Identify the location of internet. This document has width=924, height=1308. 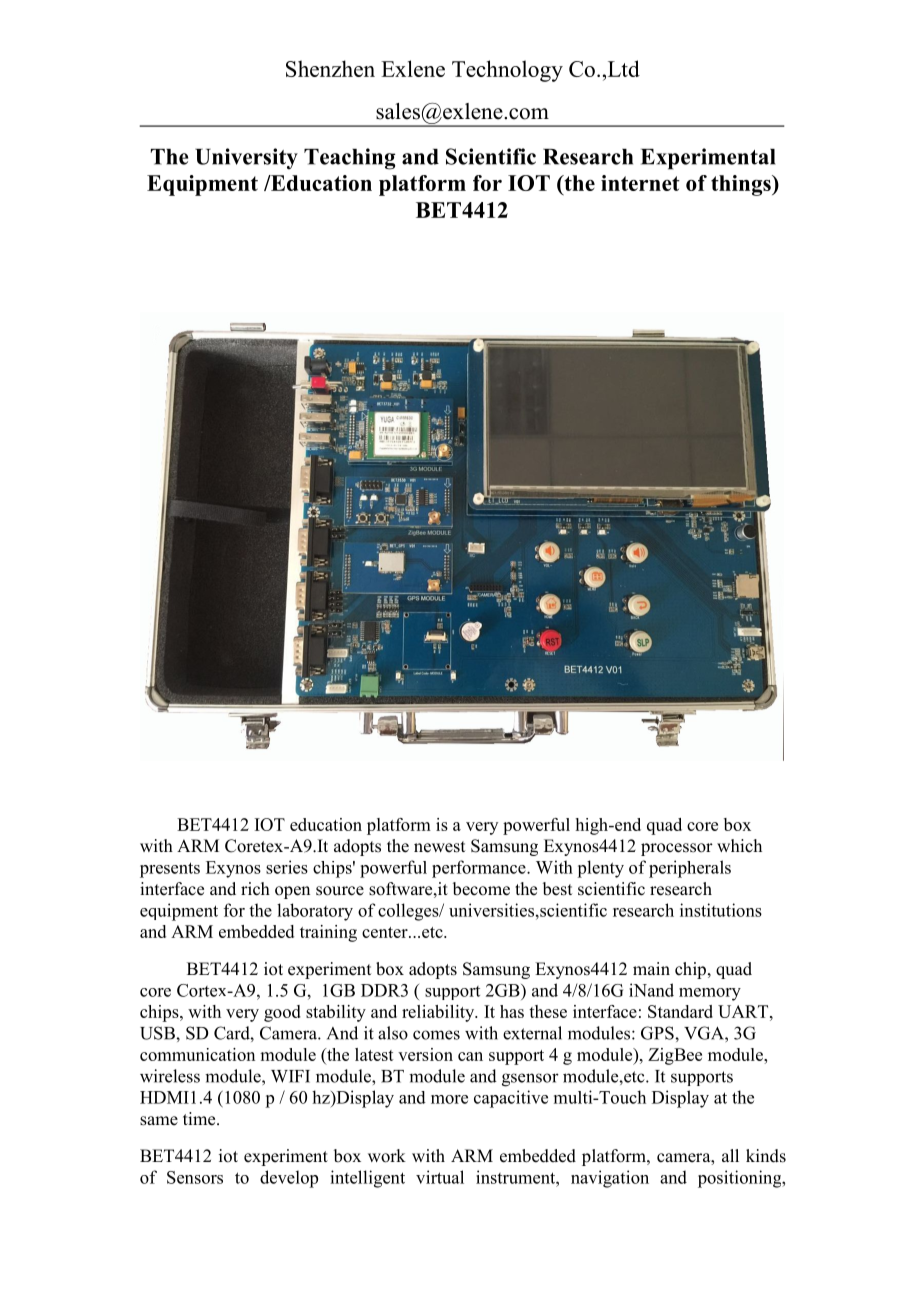
(640, 183).
